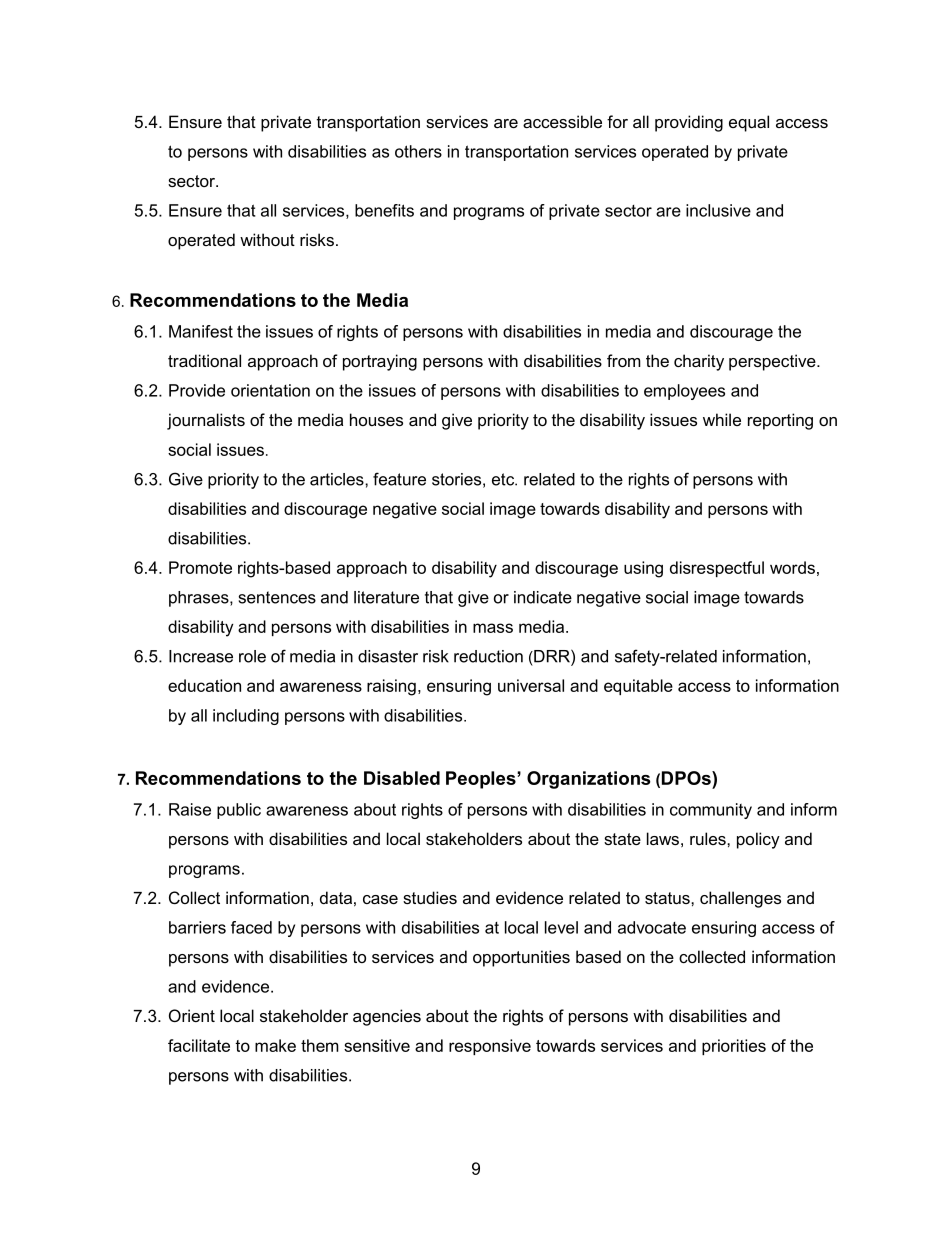 The height and width of the screenshot is (1233, 952). I want to click on benefits, so click(384, 210).
